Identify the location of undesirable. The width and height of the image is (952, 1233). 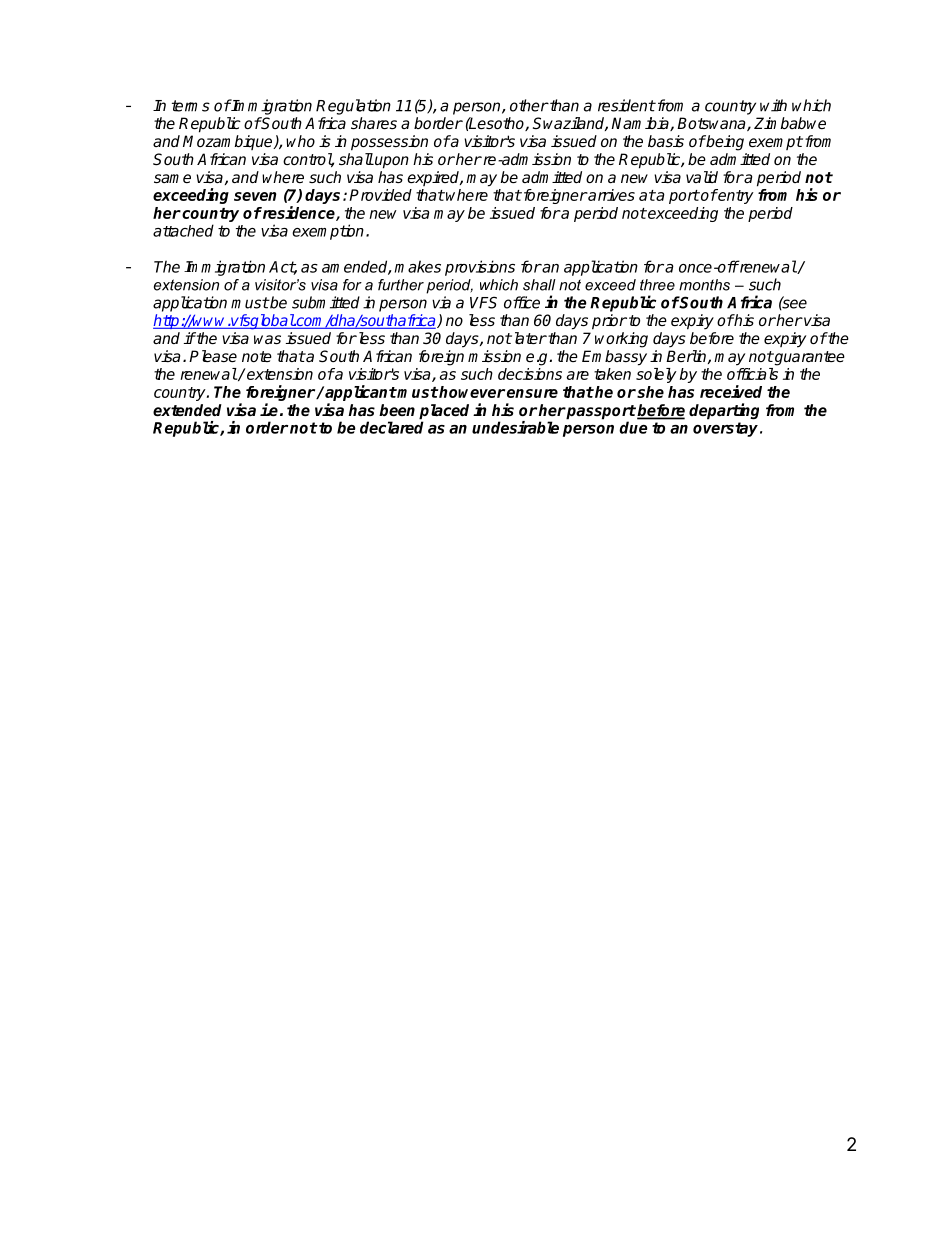
(515, 427).
